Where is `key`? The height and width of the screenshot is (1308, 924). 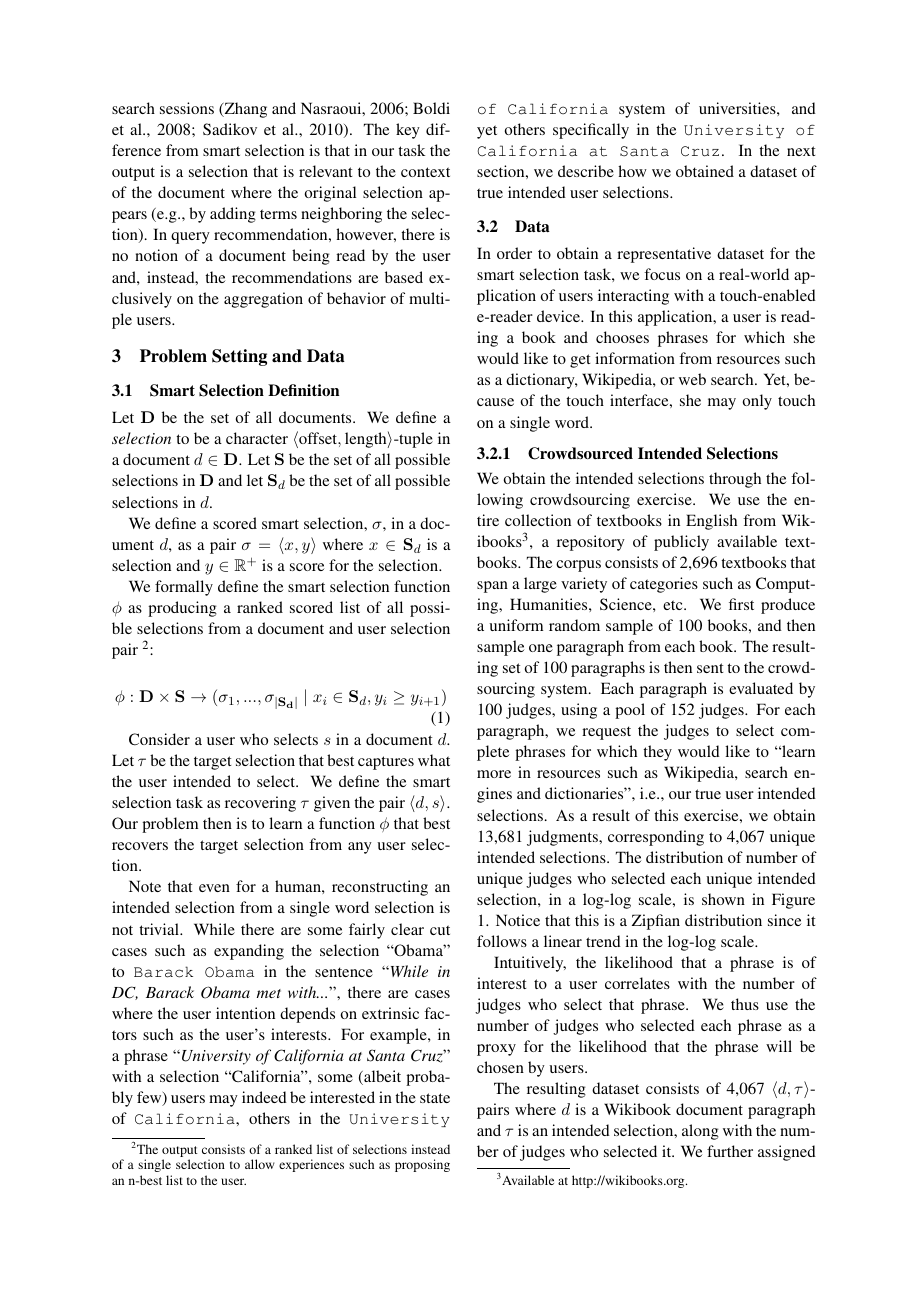
key is located at coordinates (408, 131).
